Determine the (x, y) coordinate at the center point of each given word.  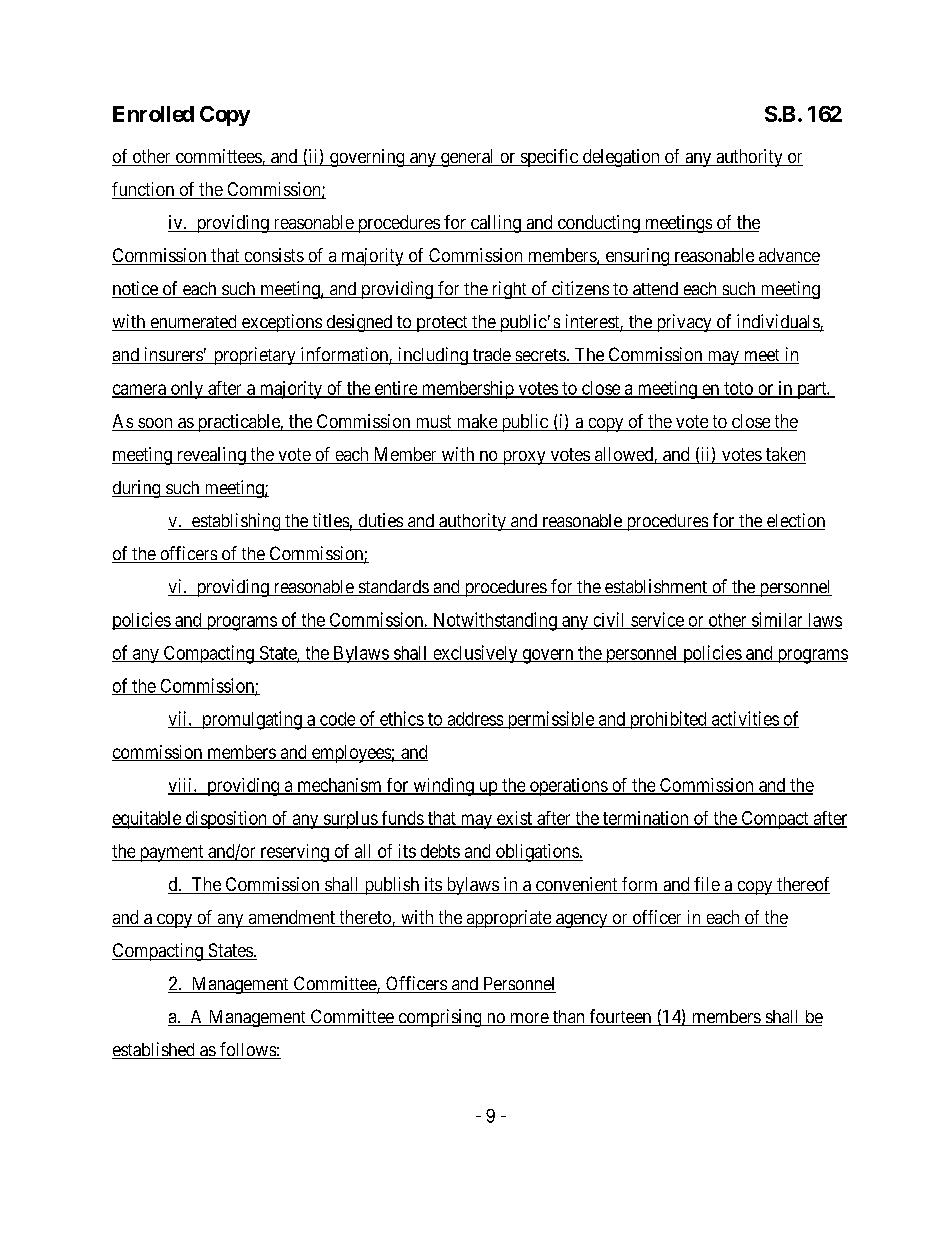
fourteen (620, 1017)
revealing (211, 456)
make (476, 422)
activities (744, 719)
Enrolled (153, 114)
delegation (621, 158)
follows (247, 1050)
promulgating (251, 720)
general (467, 158)
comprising (440, 1018)
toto (738, 389)
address (475, 720)
